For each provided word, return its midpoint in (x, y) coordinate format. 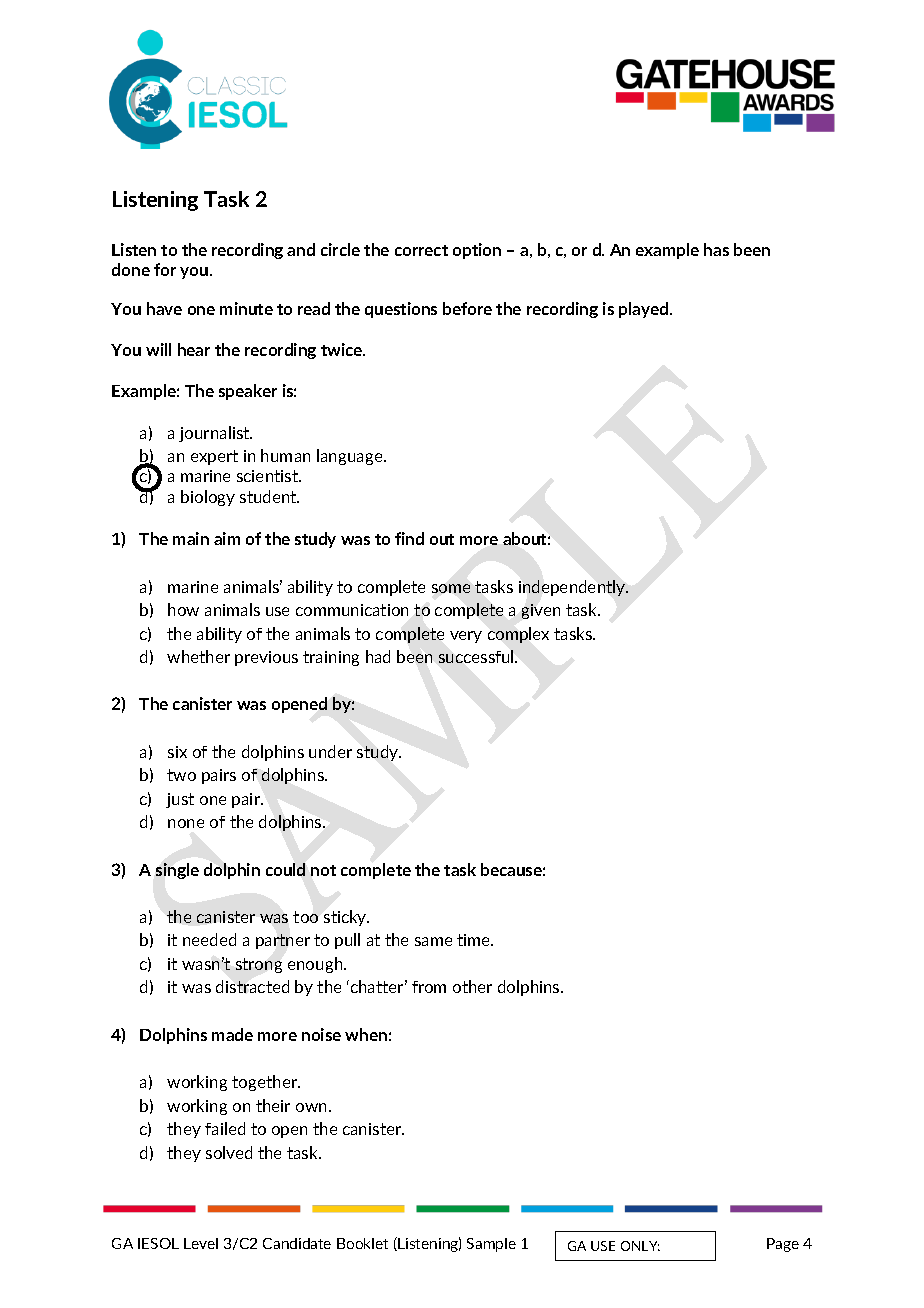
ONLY (640, 1246)
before (467, 308)
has (716, 249)
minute (246, 308)
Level (201, 1243)
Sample (491, 1245)
